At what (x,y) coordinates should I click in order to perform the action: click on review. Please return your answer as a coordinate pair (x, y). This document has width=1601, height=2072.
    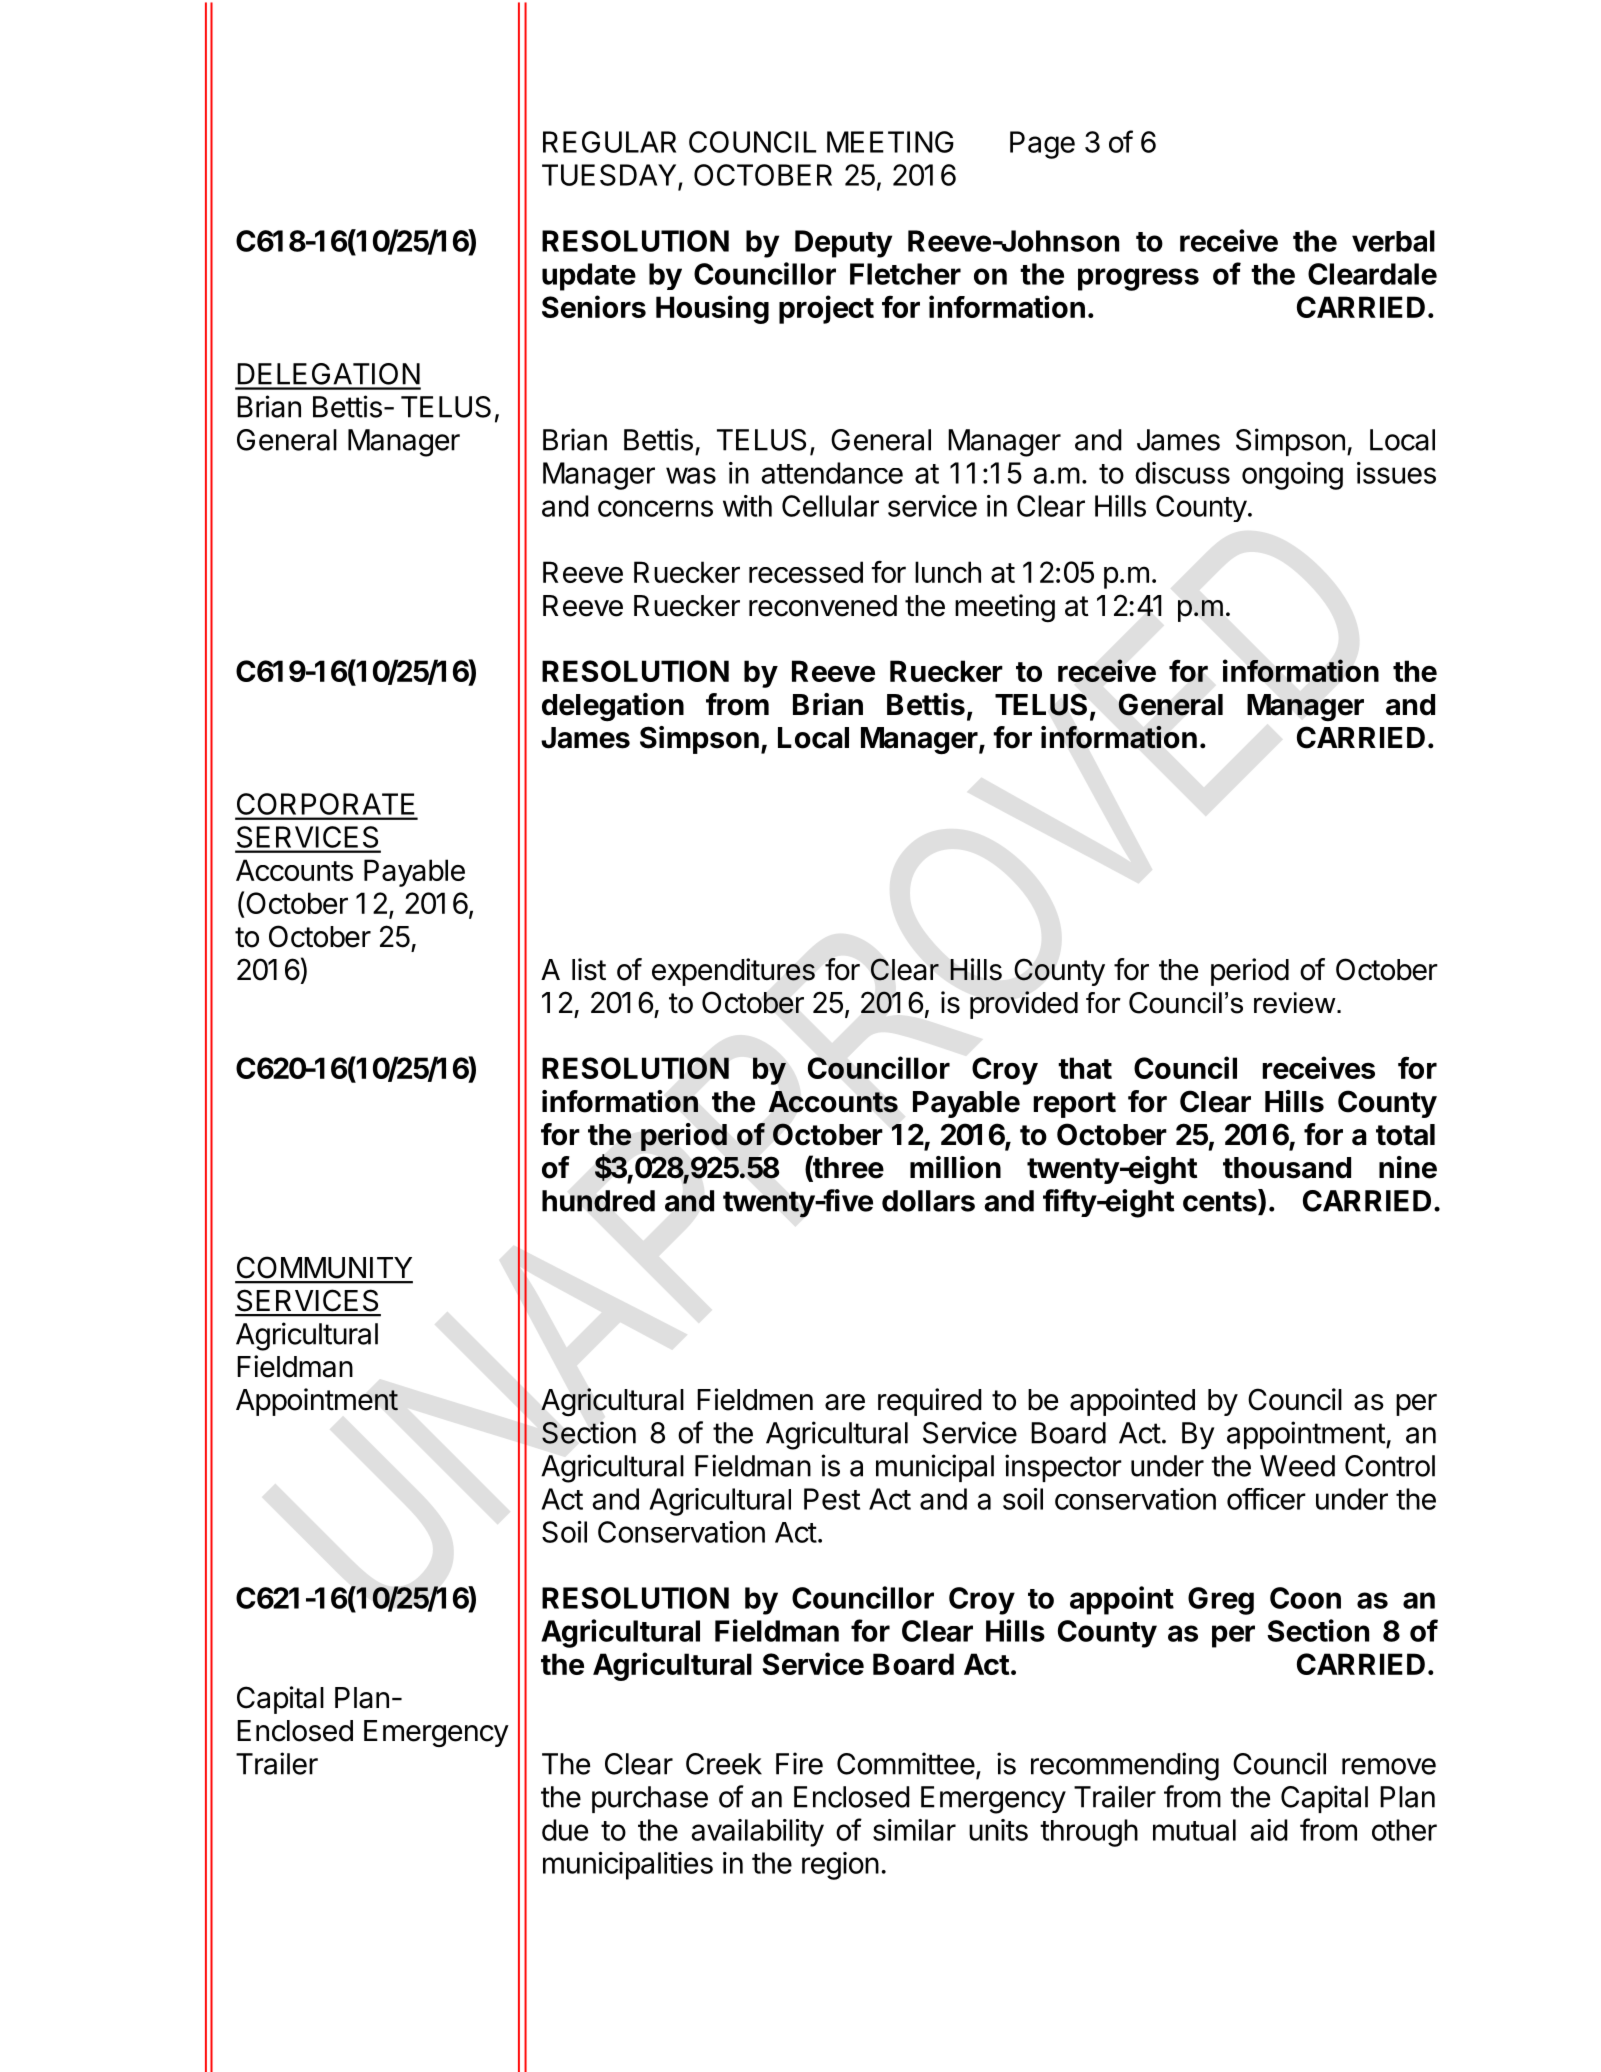
    Looking at the image, I should click on (1296, 1003).
